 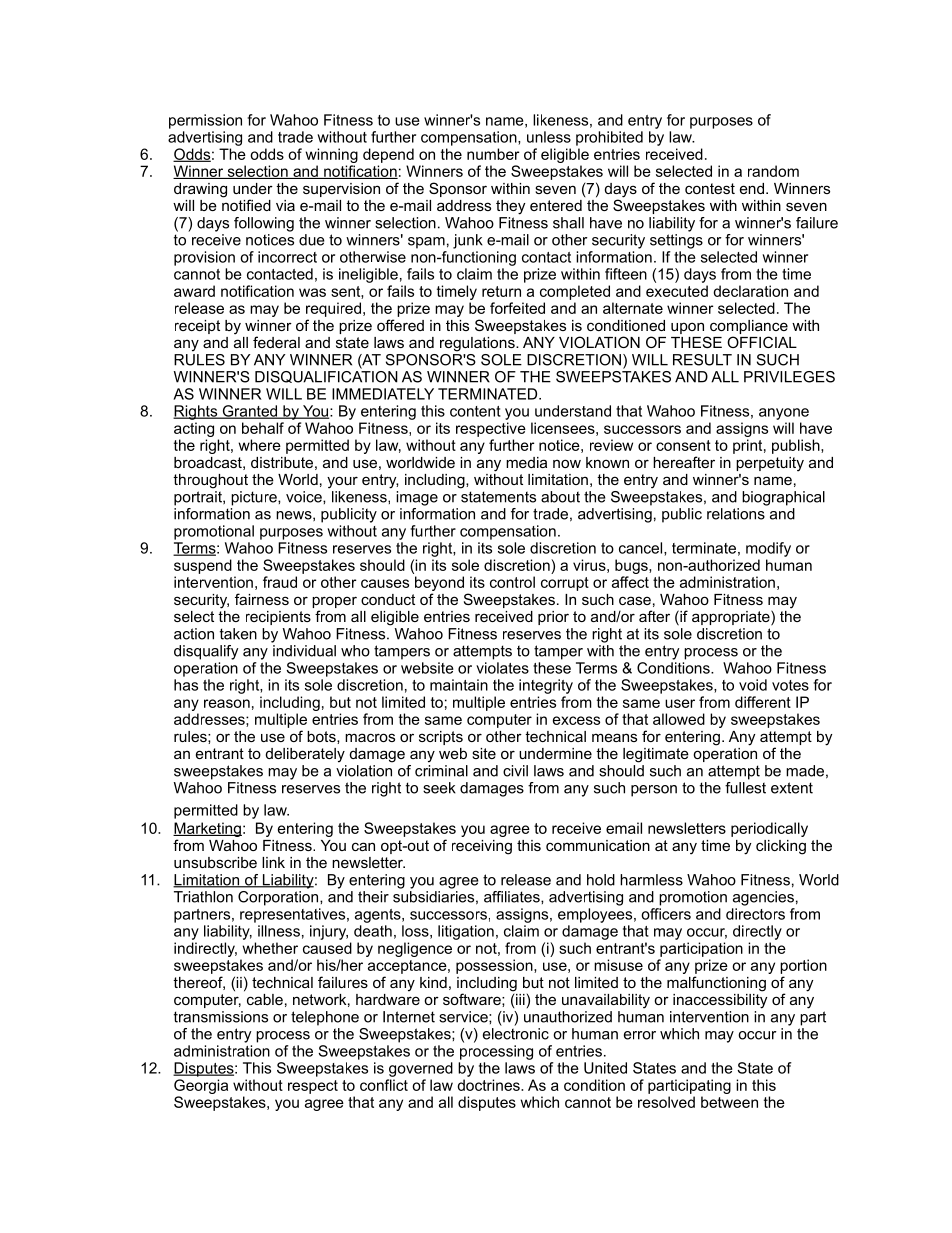 What do you see at coordinates (489, 1085) in the document?
I see `doctrines` at bounding box center [489, 1085].
